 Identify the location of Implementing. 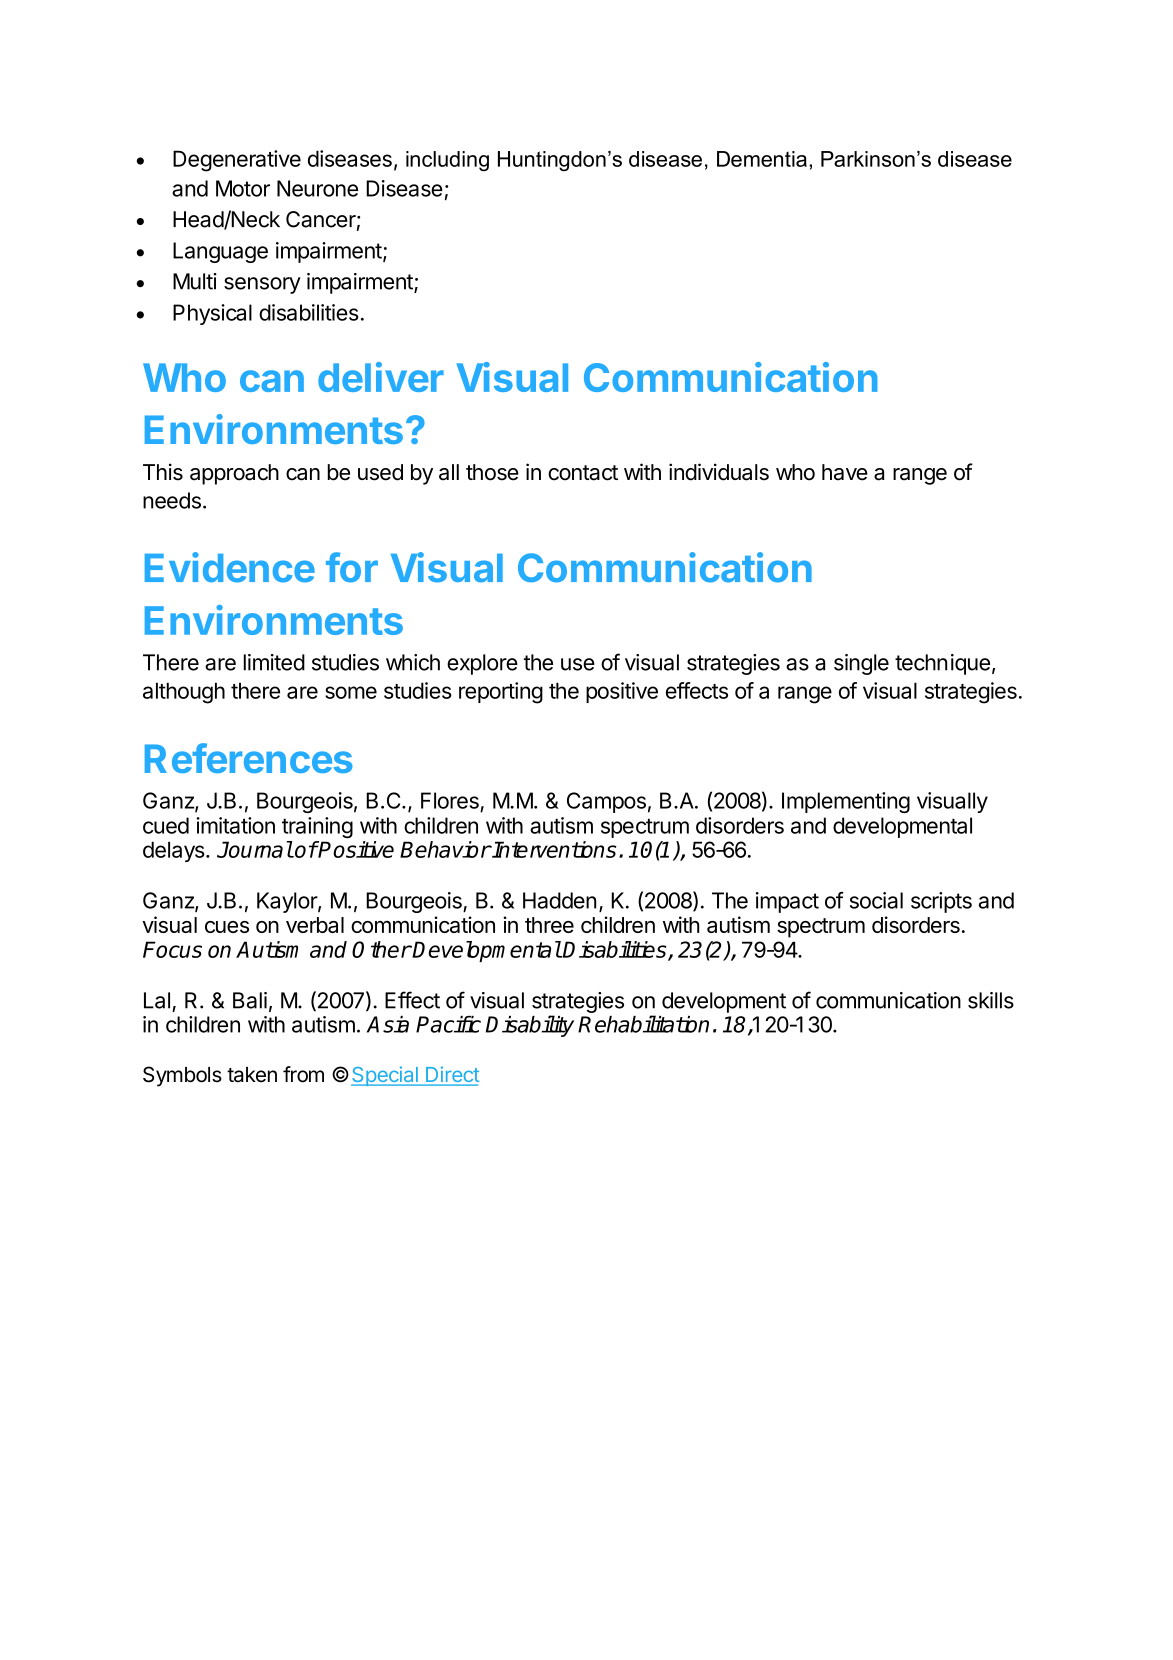
(846, 802).
